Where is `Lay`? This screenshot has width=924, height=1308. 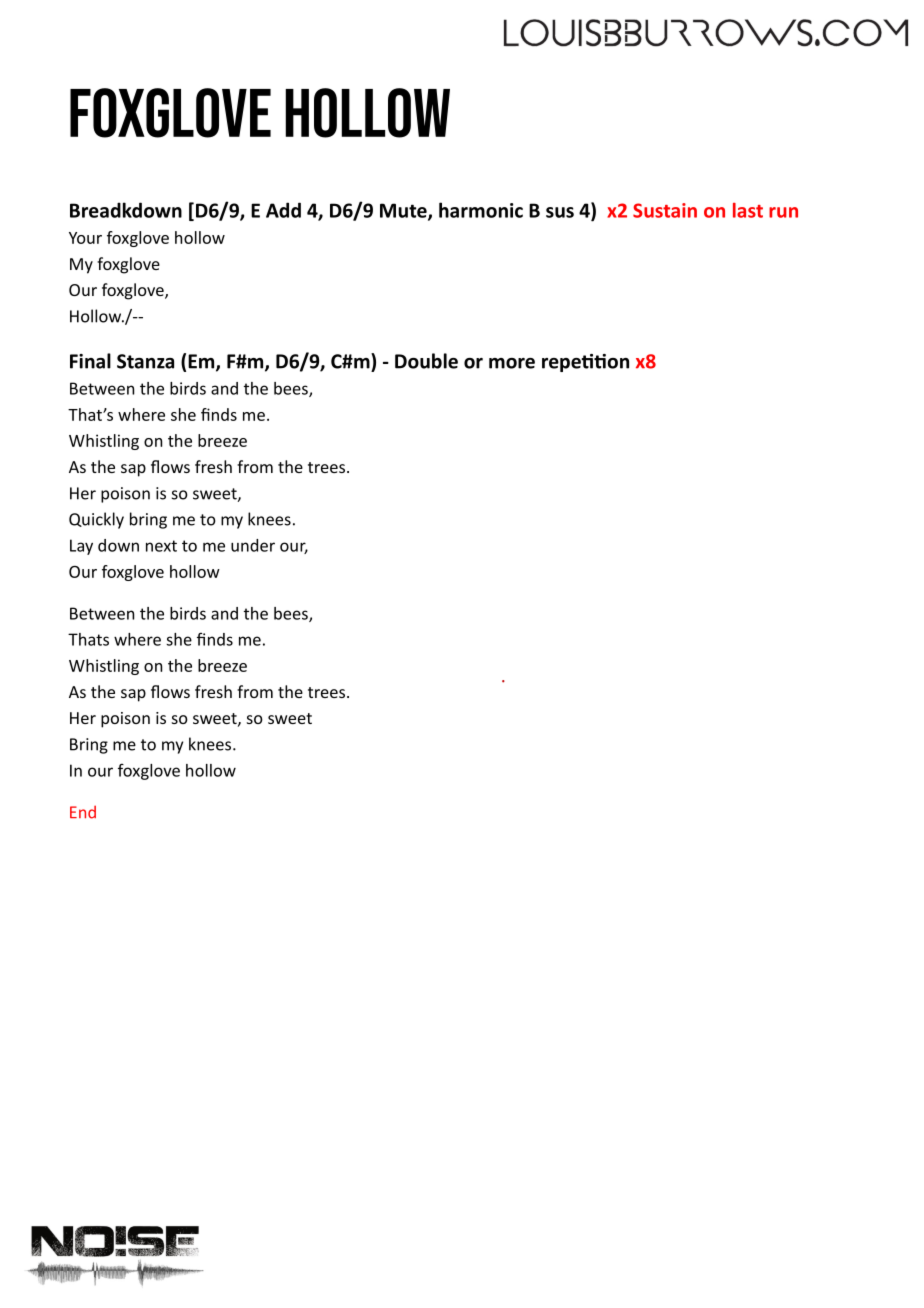
Lay is located at coordinates (81, 547).
